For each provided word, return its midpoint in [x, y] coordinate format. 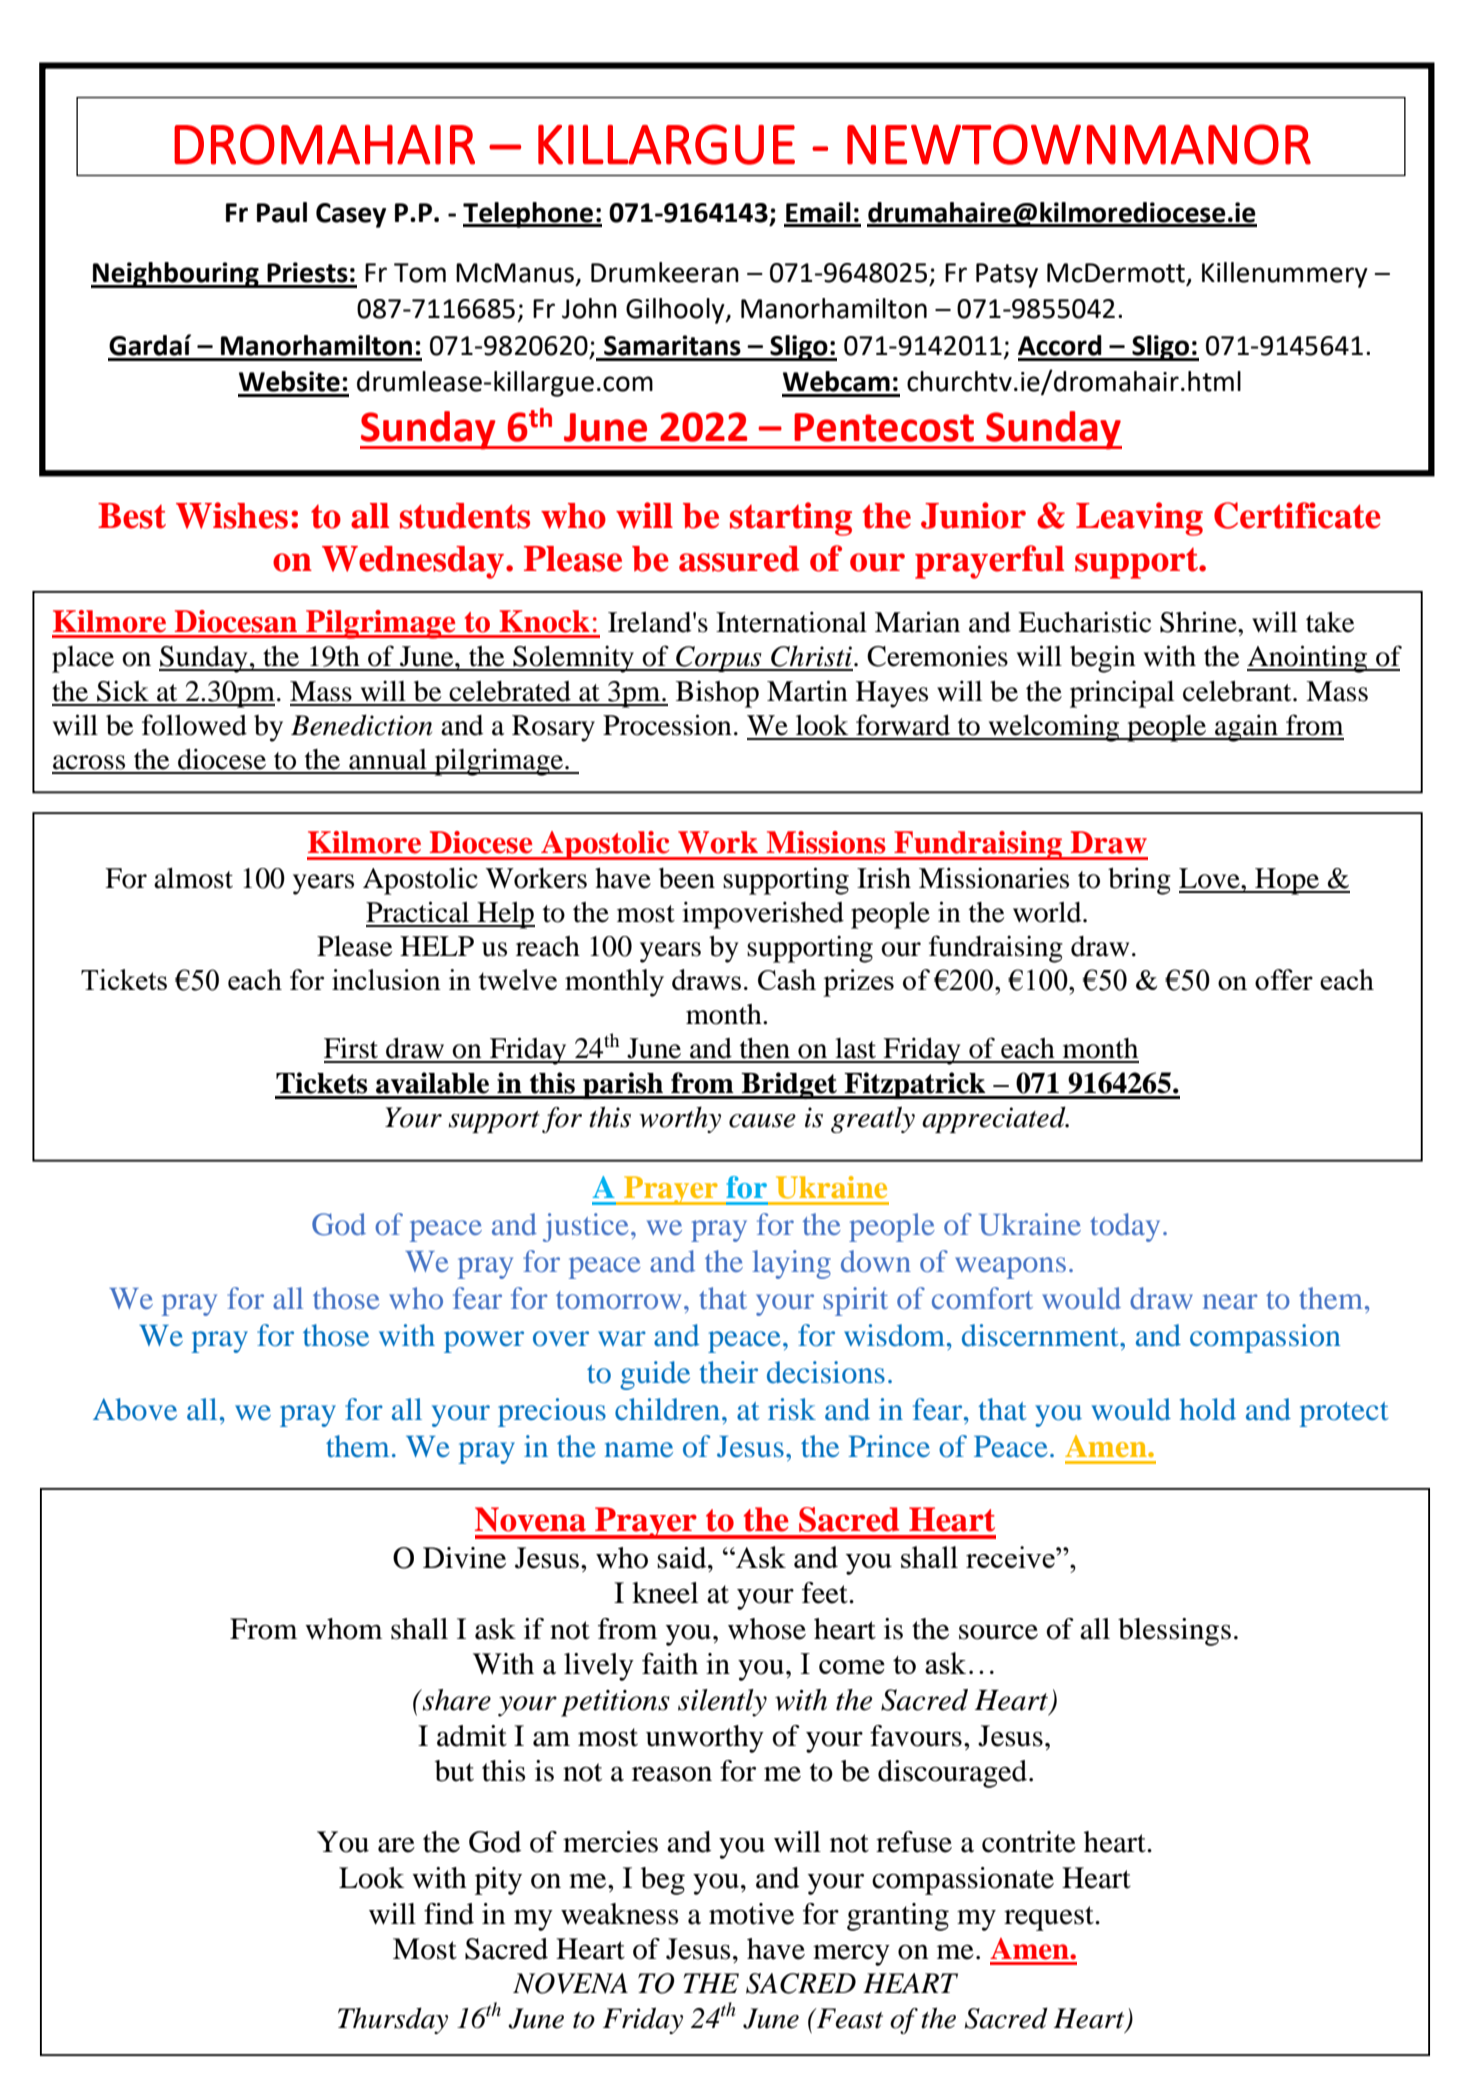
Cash [787, 979]
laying [791, 1264]
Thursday [393, 2020]
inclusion [386, 979]
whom [343, 1629]
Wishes [232, 515]
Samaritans [672, 345]
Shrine [1199, 622]
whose [767, 1629]
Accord [1060, 345]
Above [135, 1409]
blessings [1174, 1632]
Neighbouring [176, 275]
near [1230, 1301]
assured [739, 559]
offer [1284, 979]
